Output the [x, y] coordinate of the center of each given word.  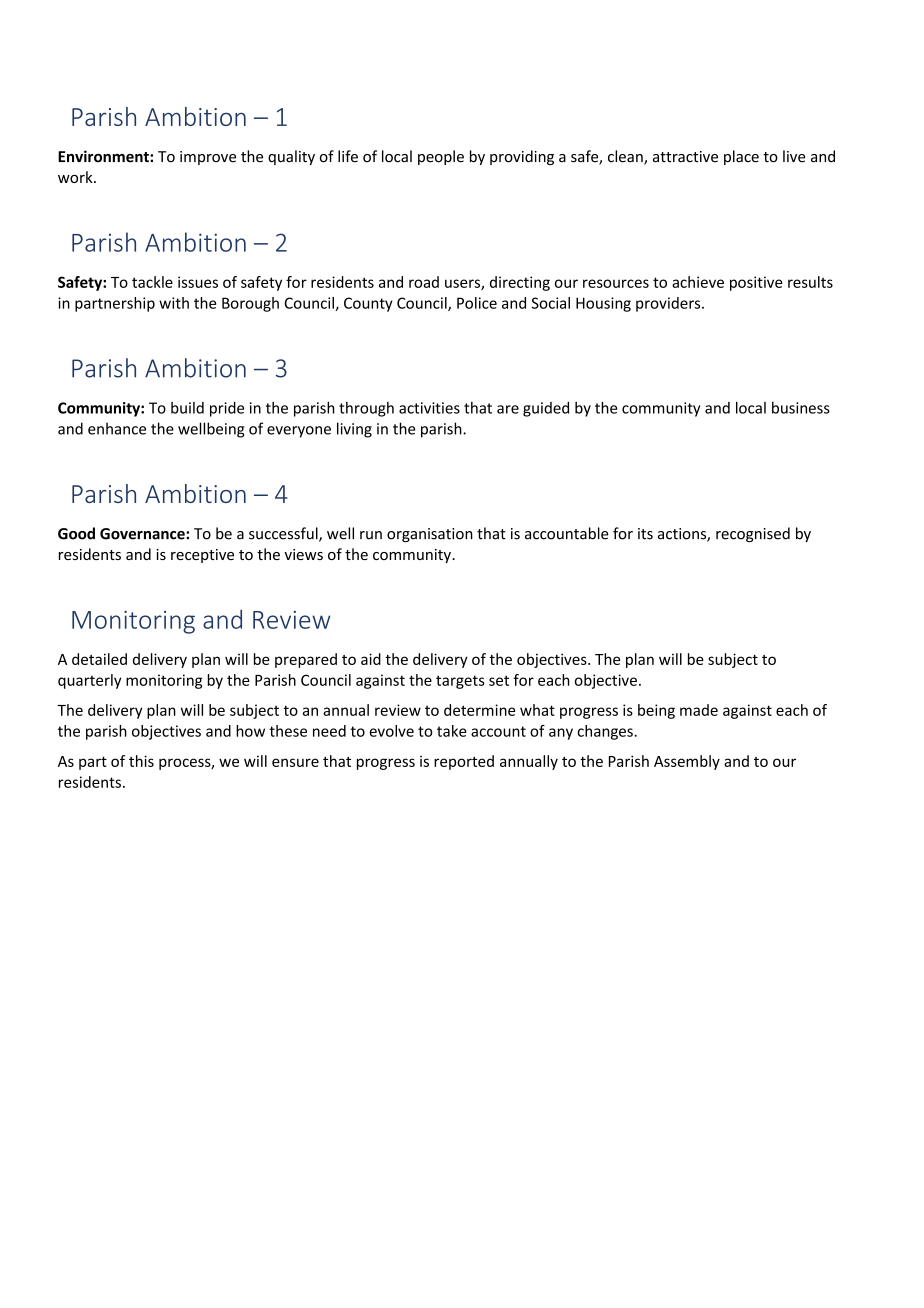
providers [669, 304]
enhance [117, 428]
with [174, 303]
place [741, 157]
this [141, 761]
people [441, 157]
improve [208, 158]
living [354, 430]
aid [371, 659]
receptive [202, 556]
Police [477, 303]
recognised [753, 534]
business [801, 408]
